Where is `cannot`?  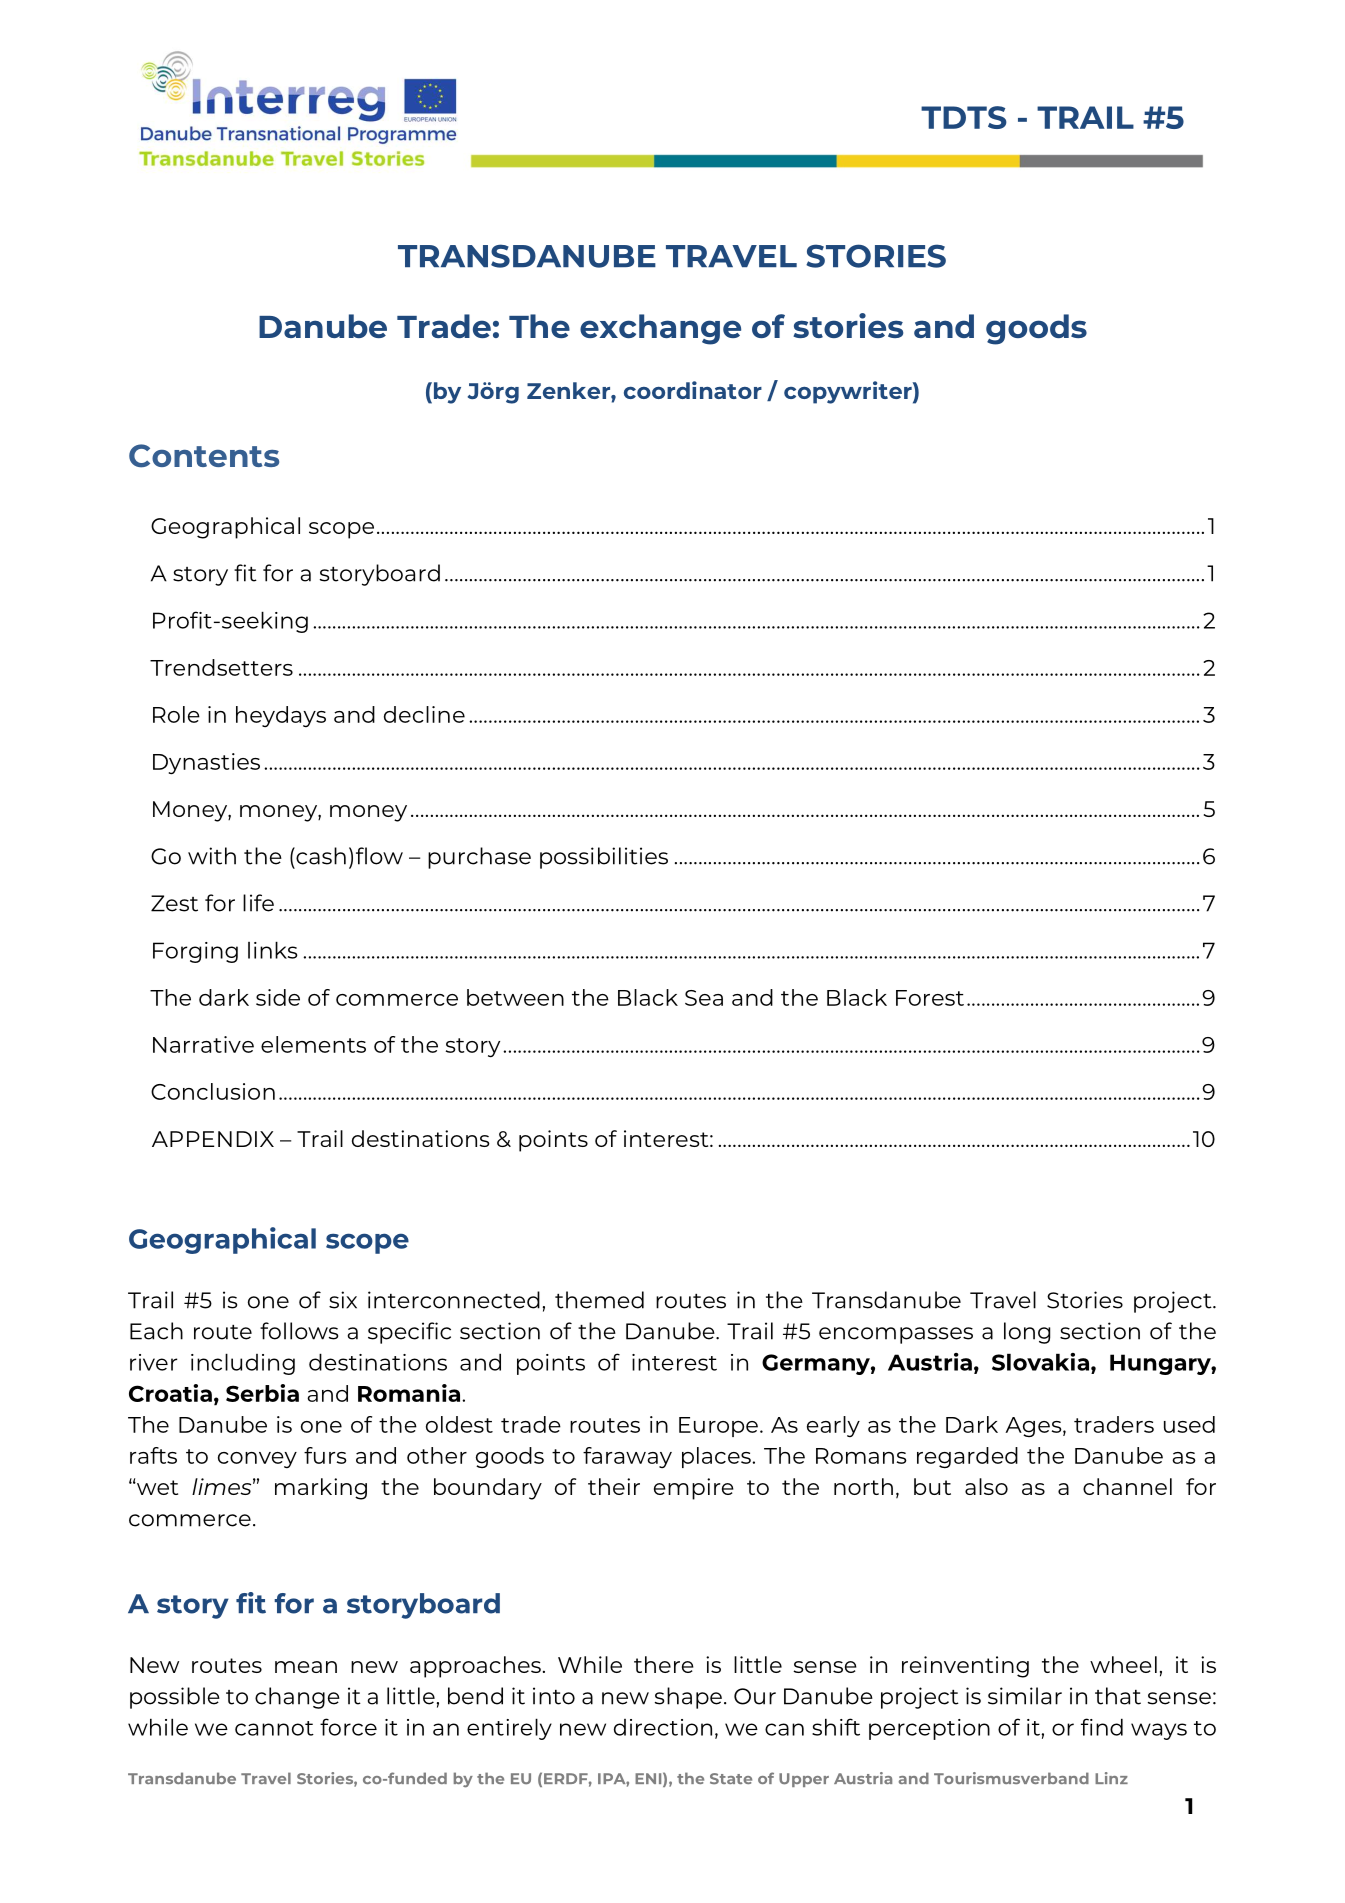
cannot is located at coordinates (274, 1728).
